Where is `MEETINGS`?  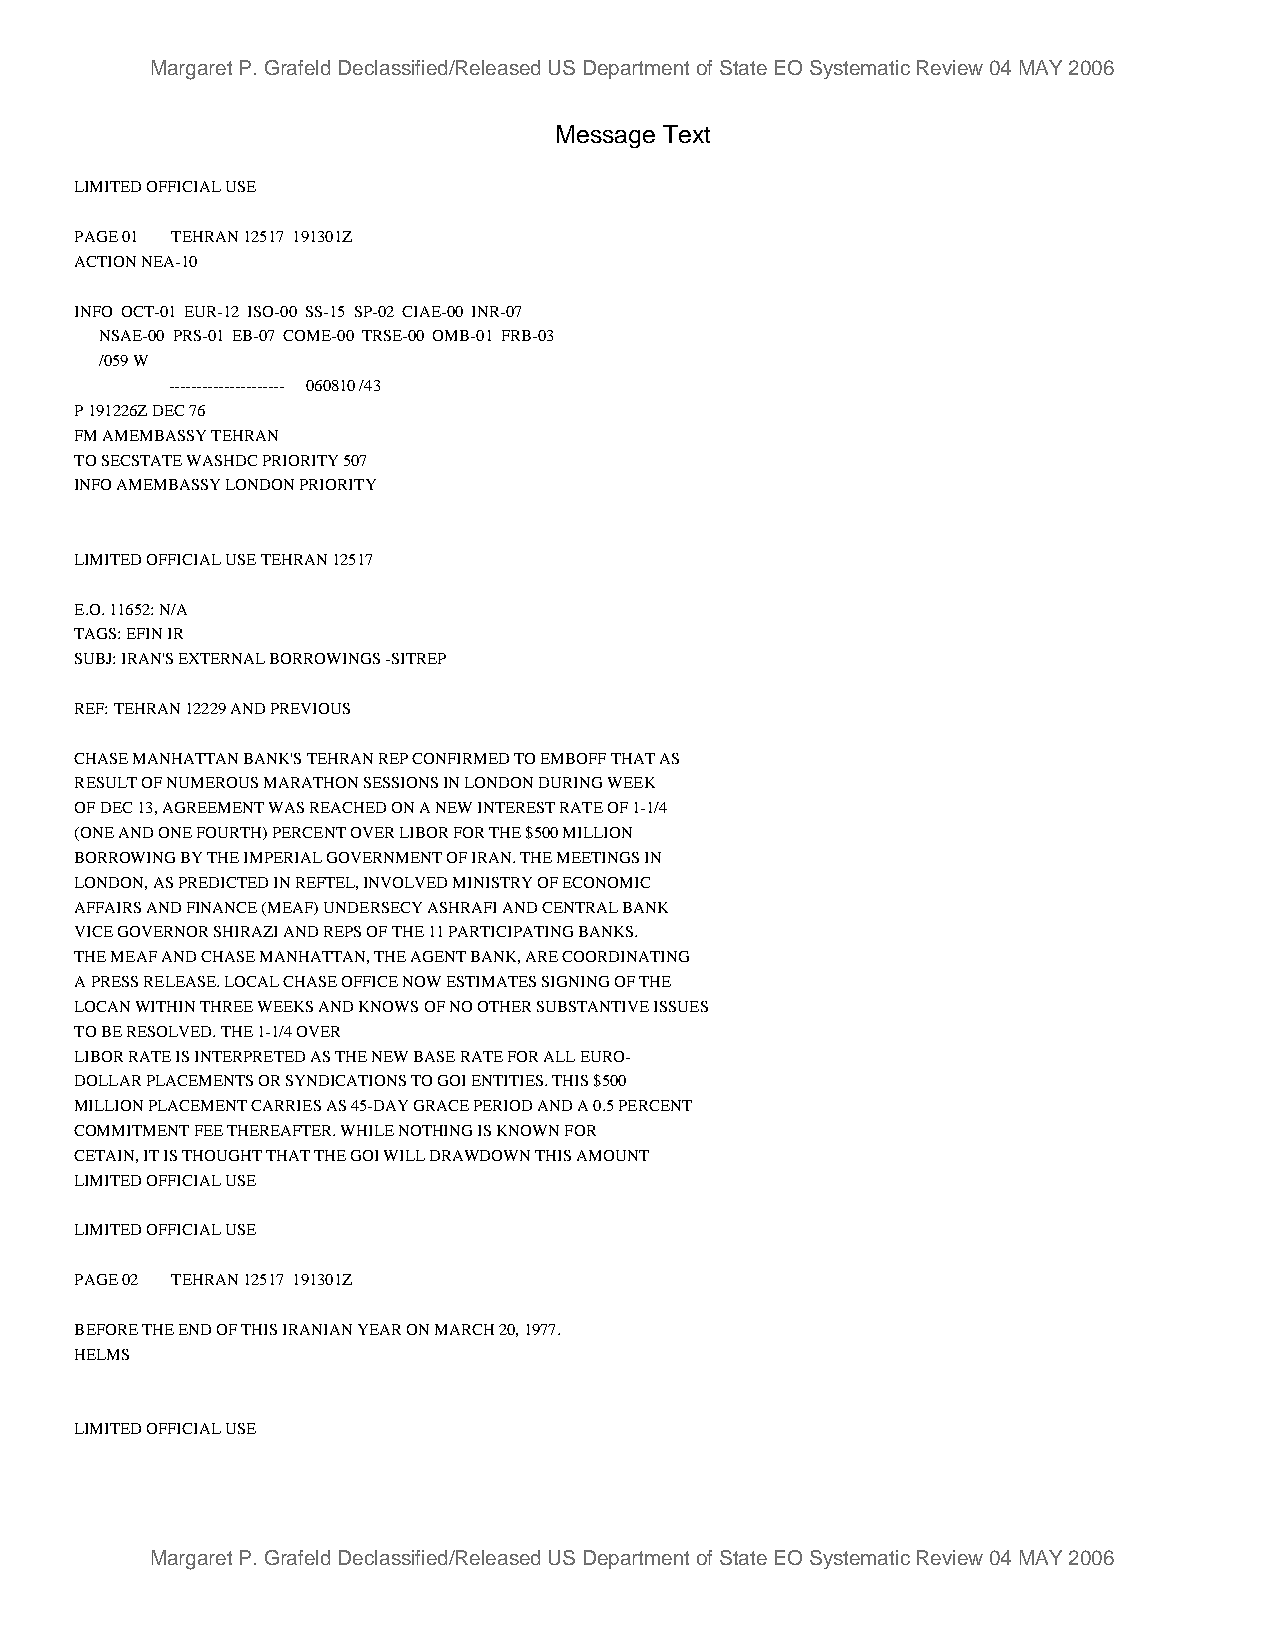 MEETINGS is located at coordinates (598, 857).
